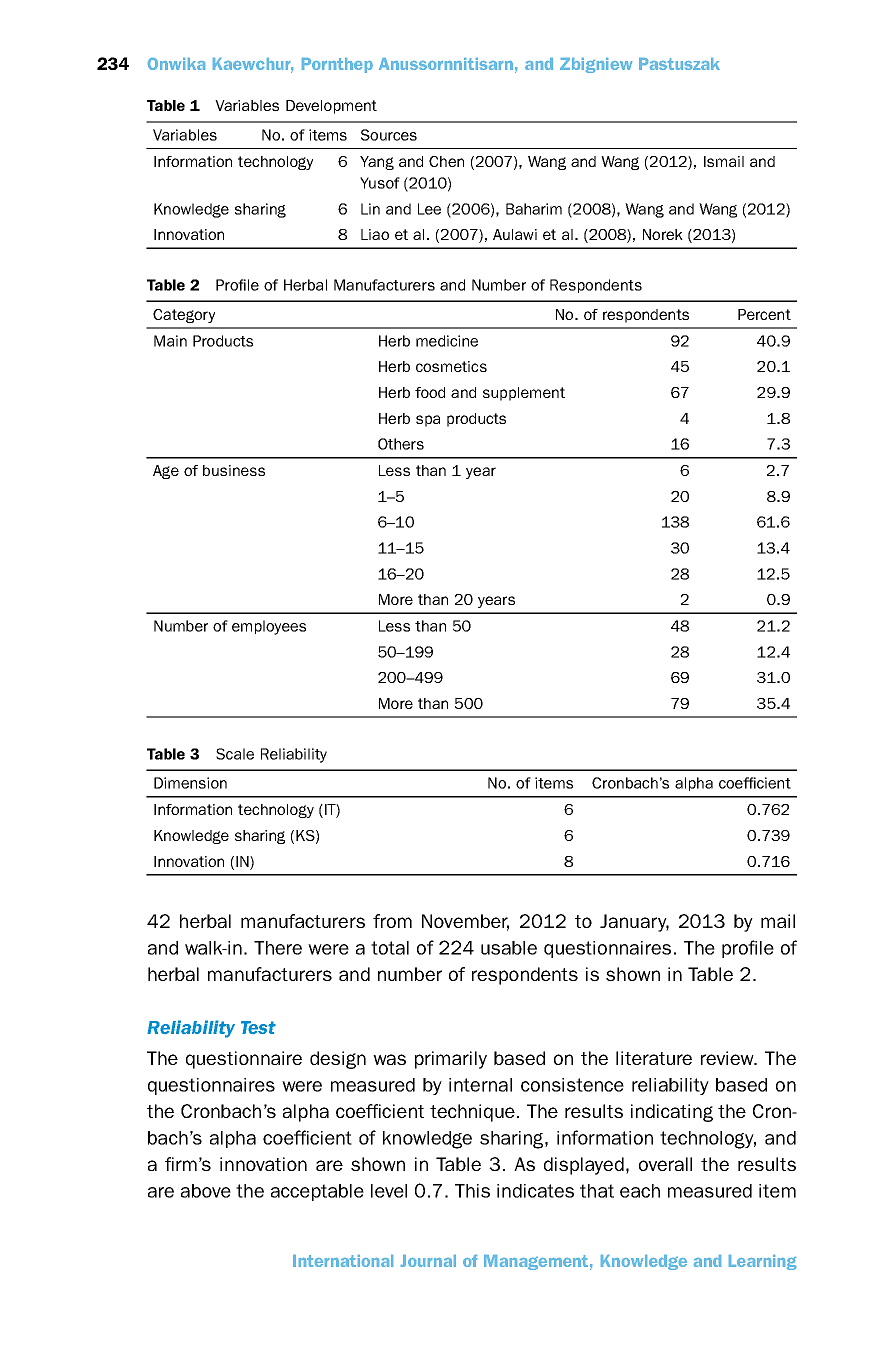 Image resolution: width=896 pixels, height=1345 pixels. What do you see at coordinates (524, 394) in the document?
I see `supplement` at bounding box center [524, 394].
